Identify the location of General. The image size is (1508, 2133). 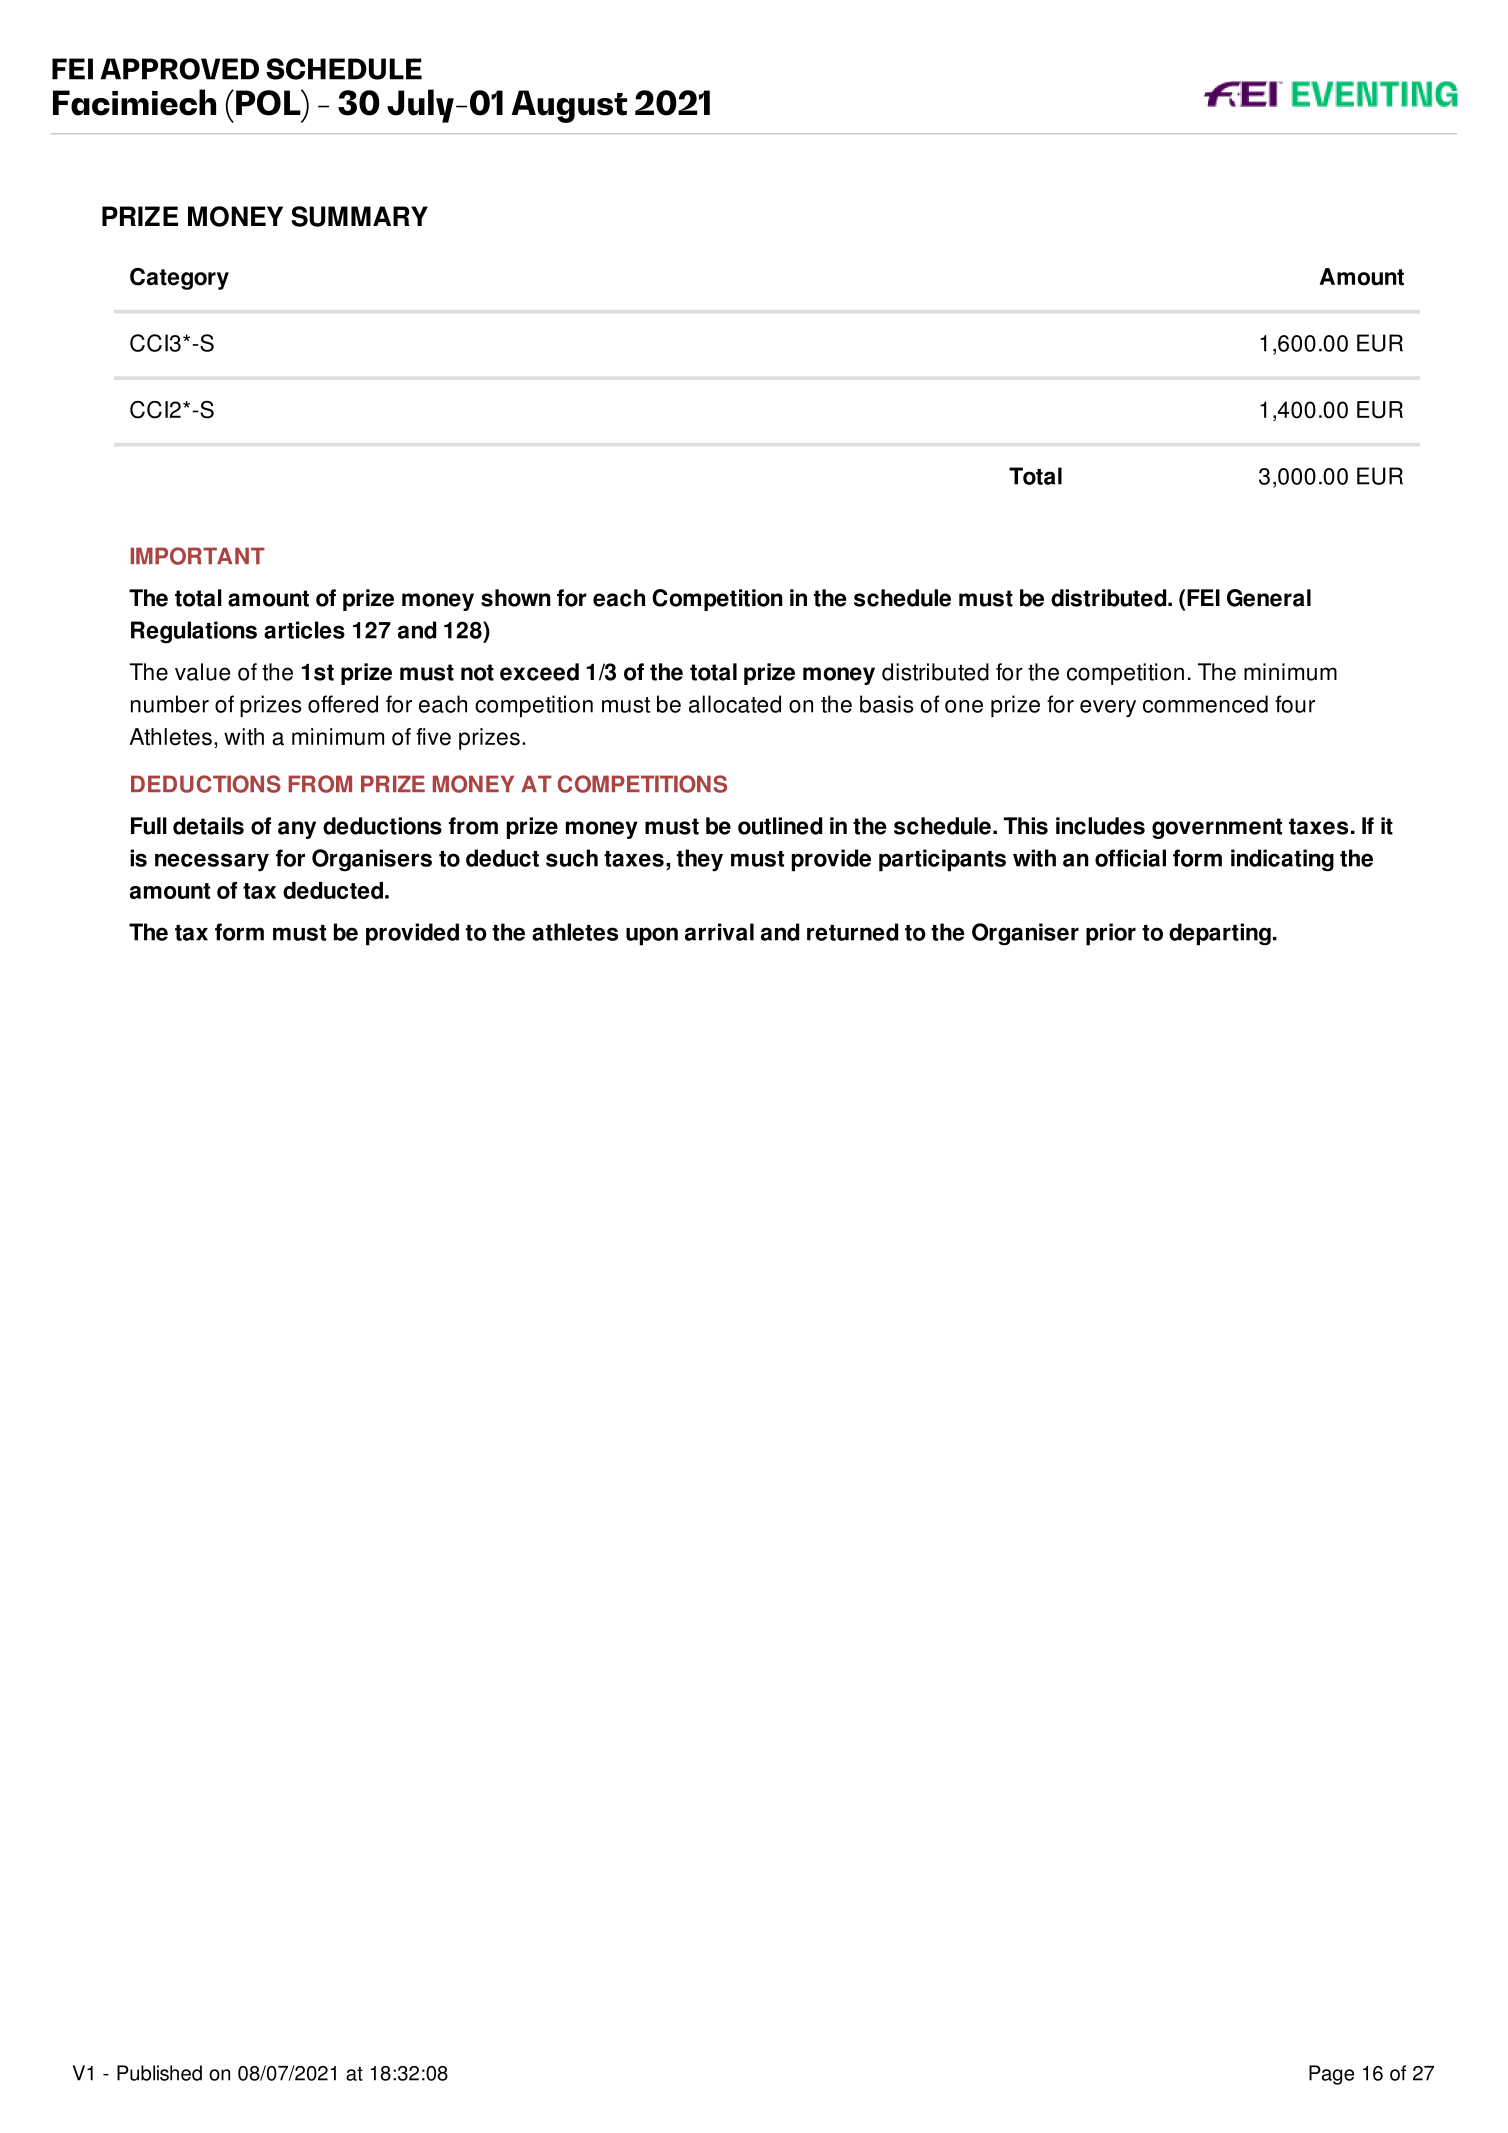
(1269, 598).
